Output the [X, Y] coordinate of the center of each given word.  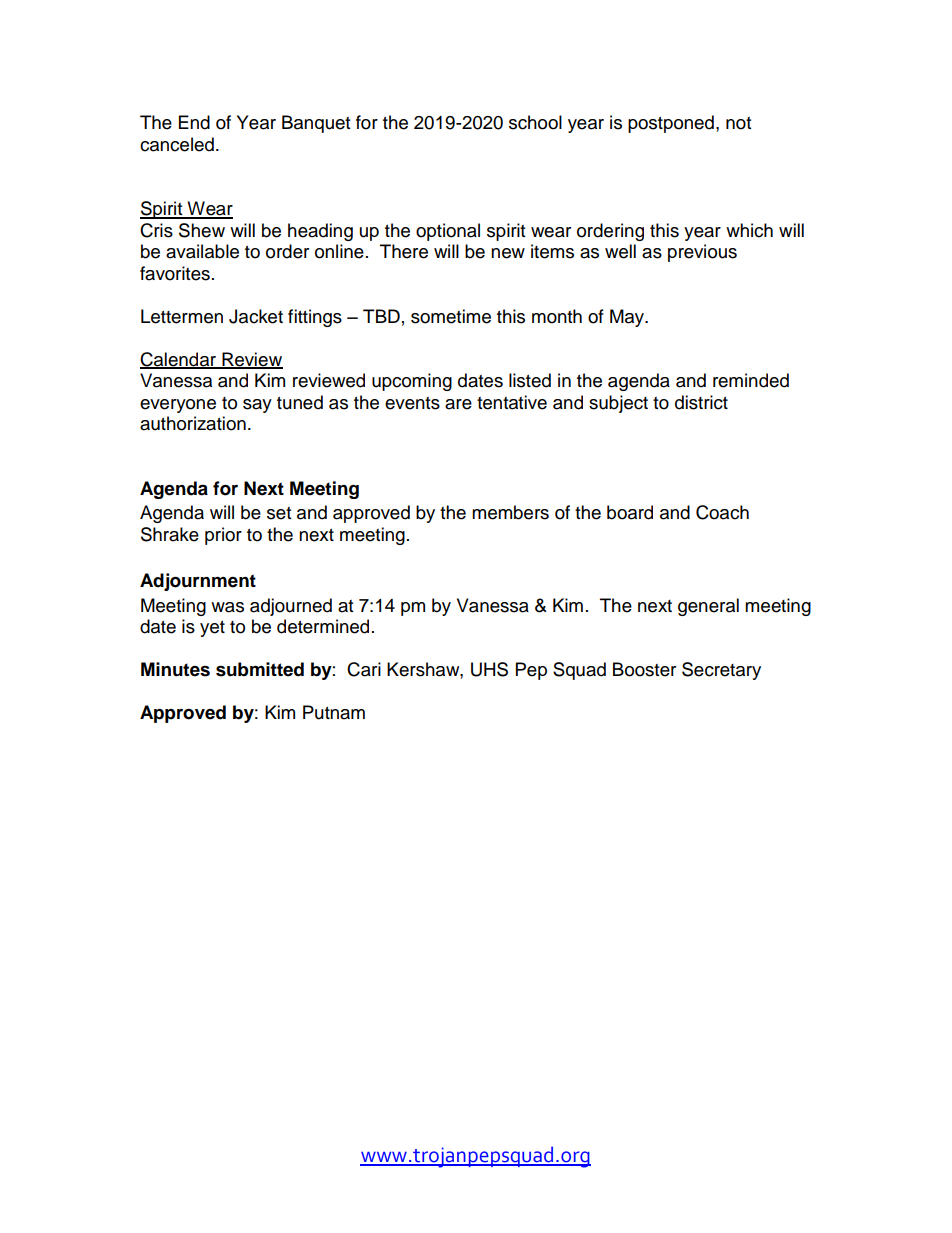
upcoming [412, 382]
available [202, 251]
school [535, 122]
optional [448, 232]
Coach [722, 512]
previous [702, 253]
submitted [260, 669]
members [510, 512]
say [257, 406]
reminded [751, 380]
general [708, 607]
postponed [671, 124]
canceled [177, 144]
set [279, 513]
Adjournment [198, 582]
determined [323, 626]
